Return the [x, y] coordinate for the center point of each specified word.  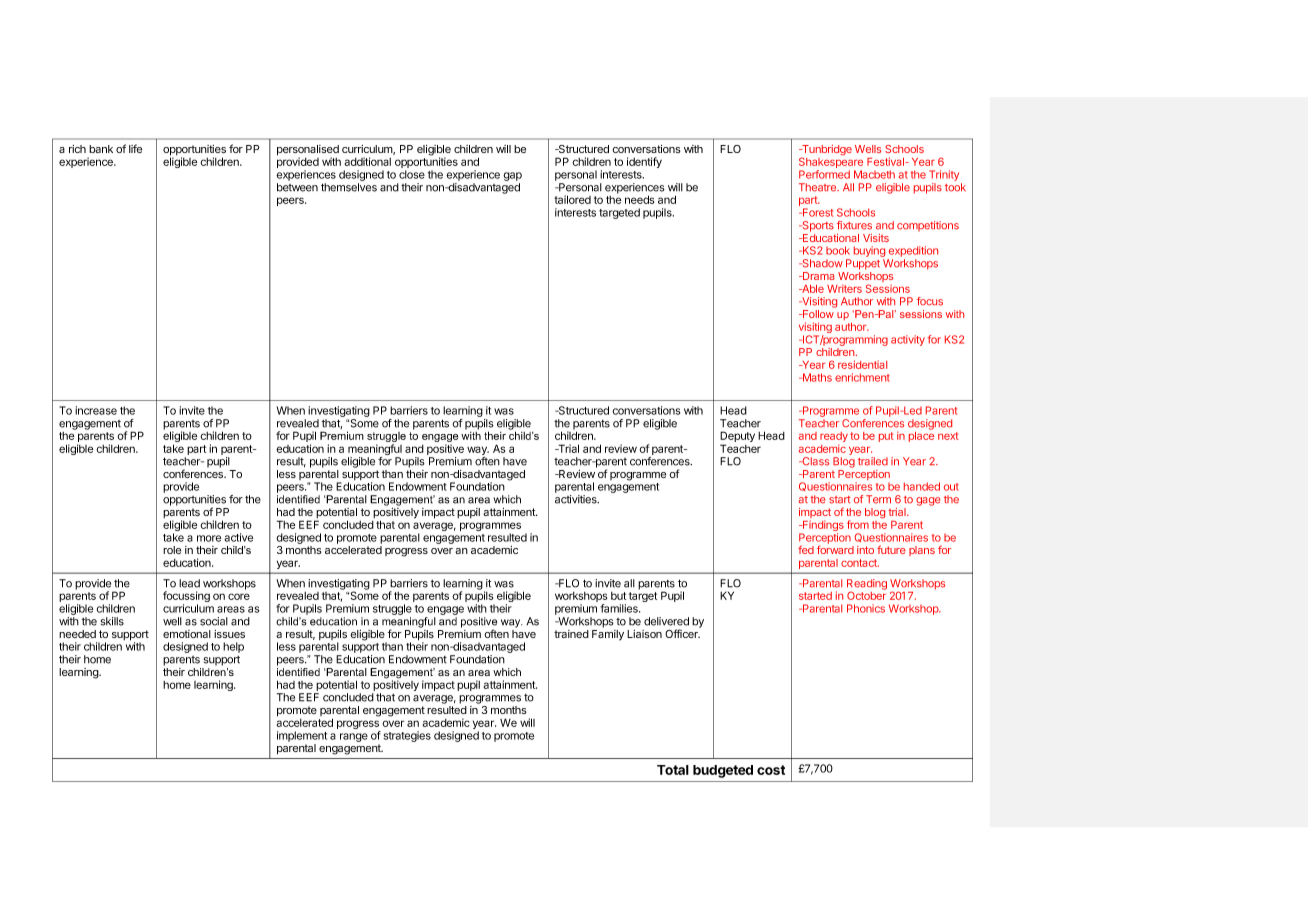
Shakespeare [831, 163]
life [135, 148]
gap [512, 176]
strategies [407, 736]
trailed [873, 461]
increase [96, 410]
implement [302, 736]
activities [577, 499]
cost [771, 770]
